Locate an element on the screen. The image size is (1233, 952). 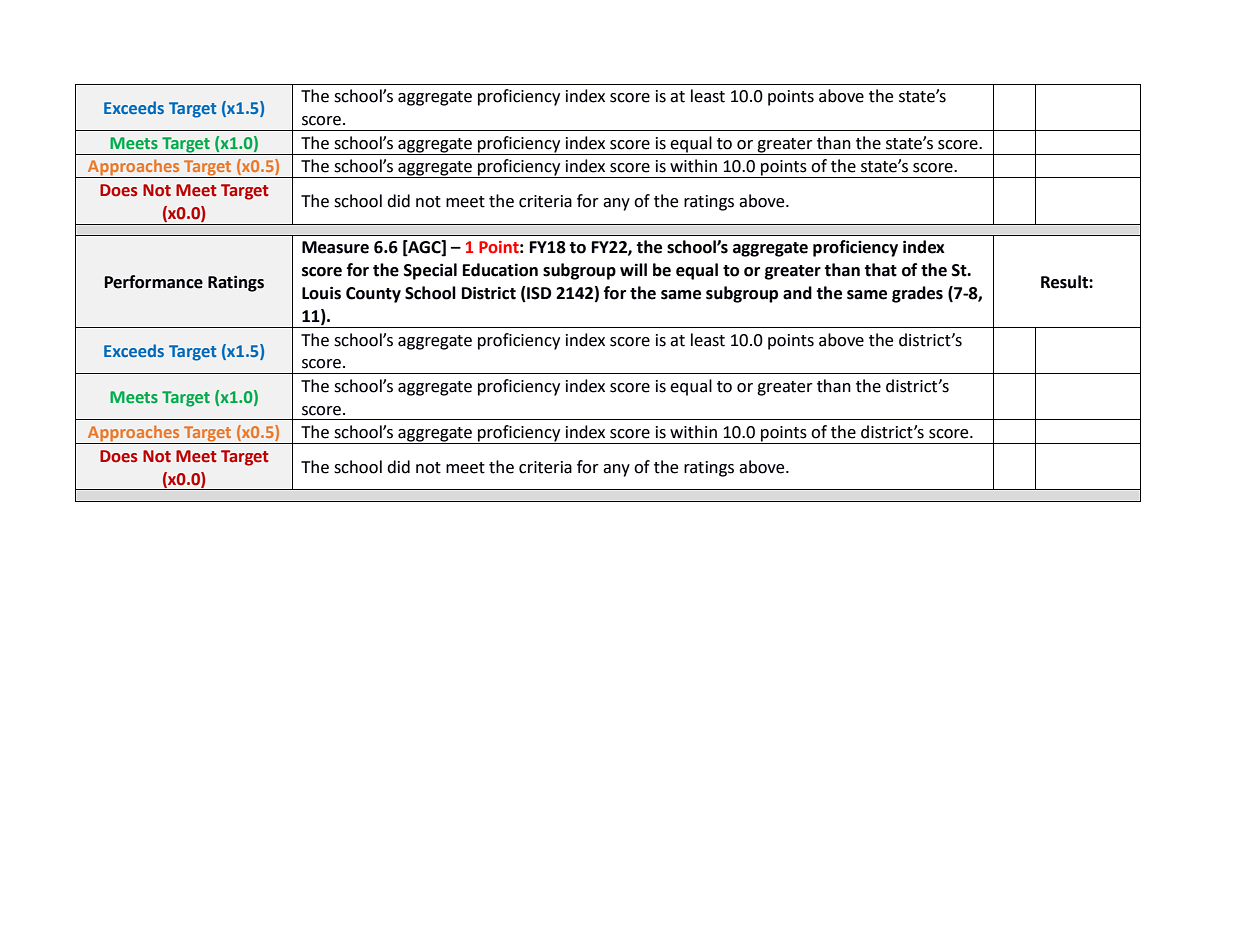
Louis is located at coordinates (321, 293).
